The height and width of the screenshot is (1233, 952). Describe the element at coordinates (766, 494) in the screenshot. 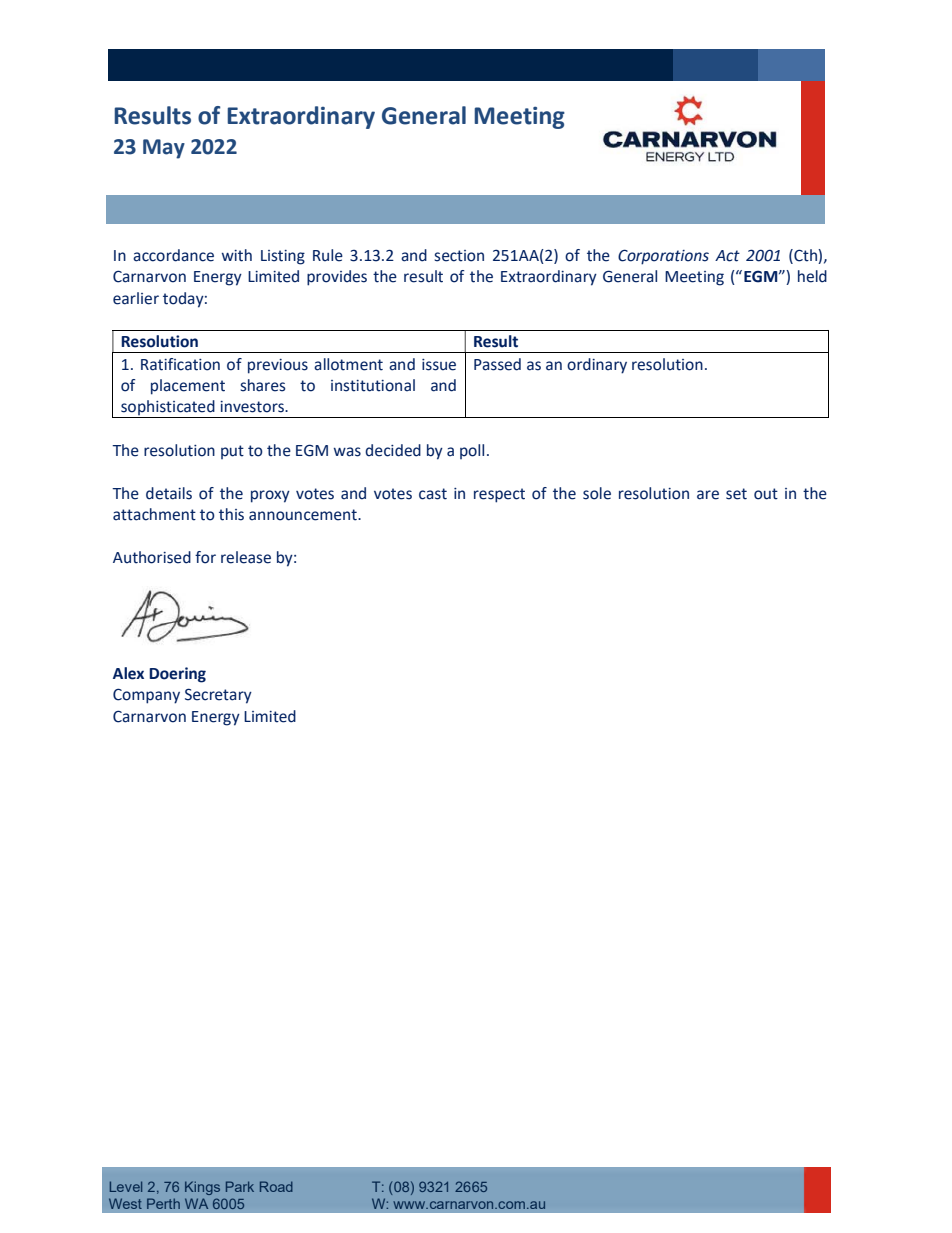

I see `out` at that location.
